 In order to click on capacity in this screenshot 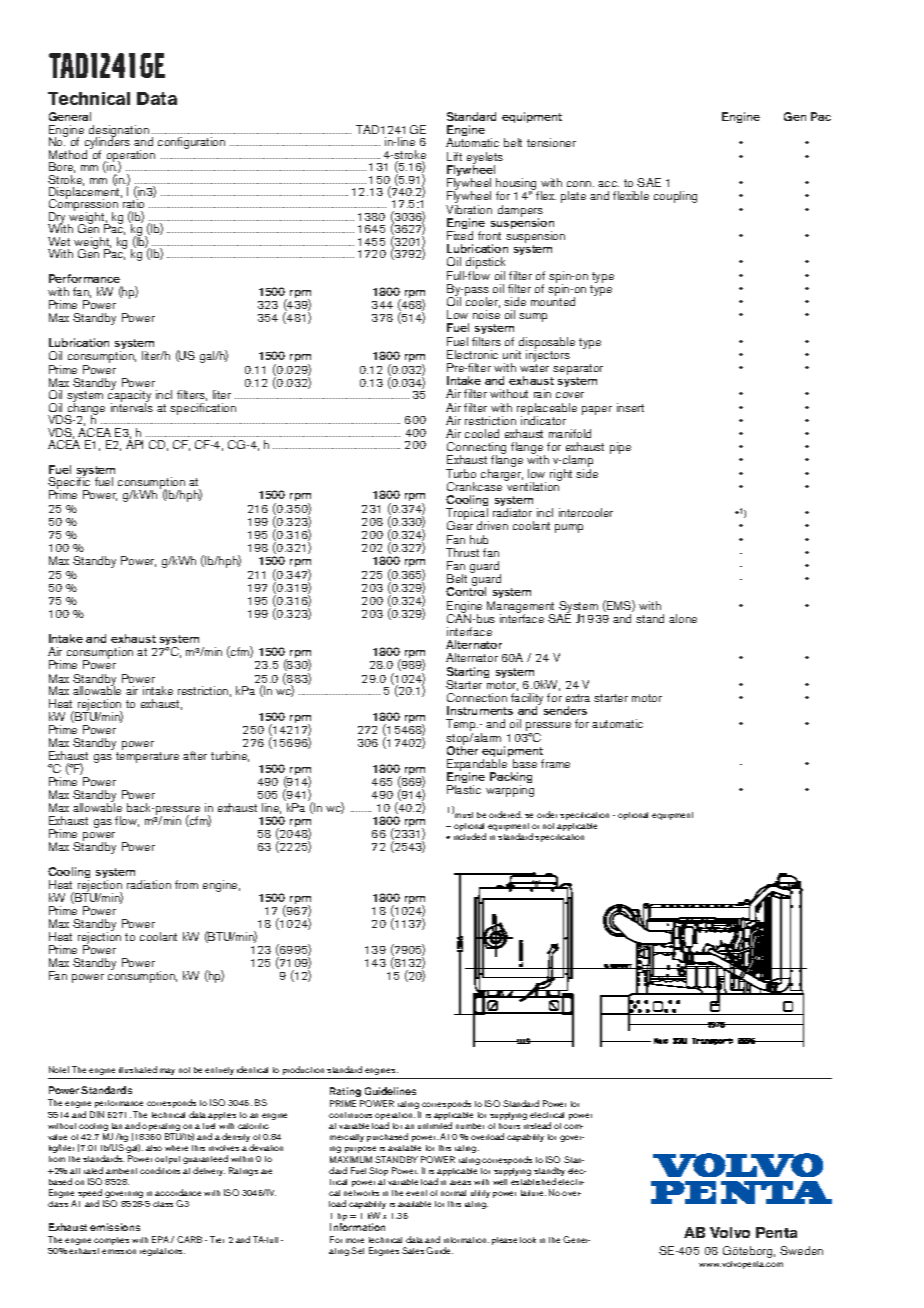, I will do `click(129, 397)`.
